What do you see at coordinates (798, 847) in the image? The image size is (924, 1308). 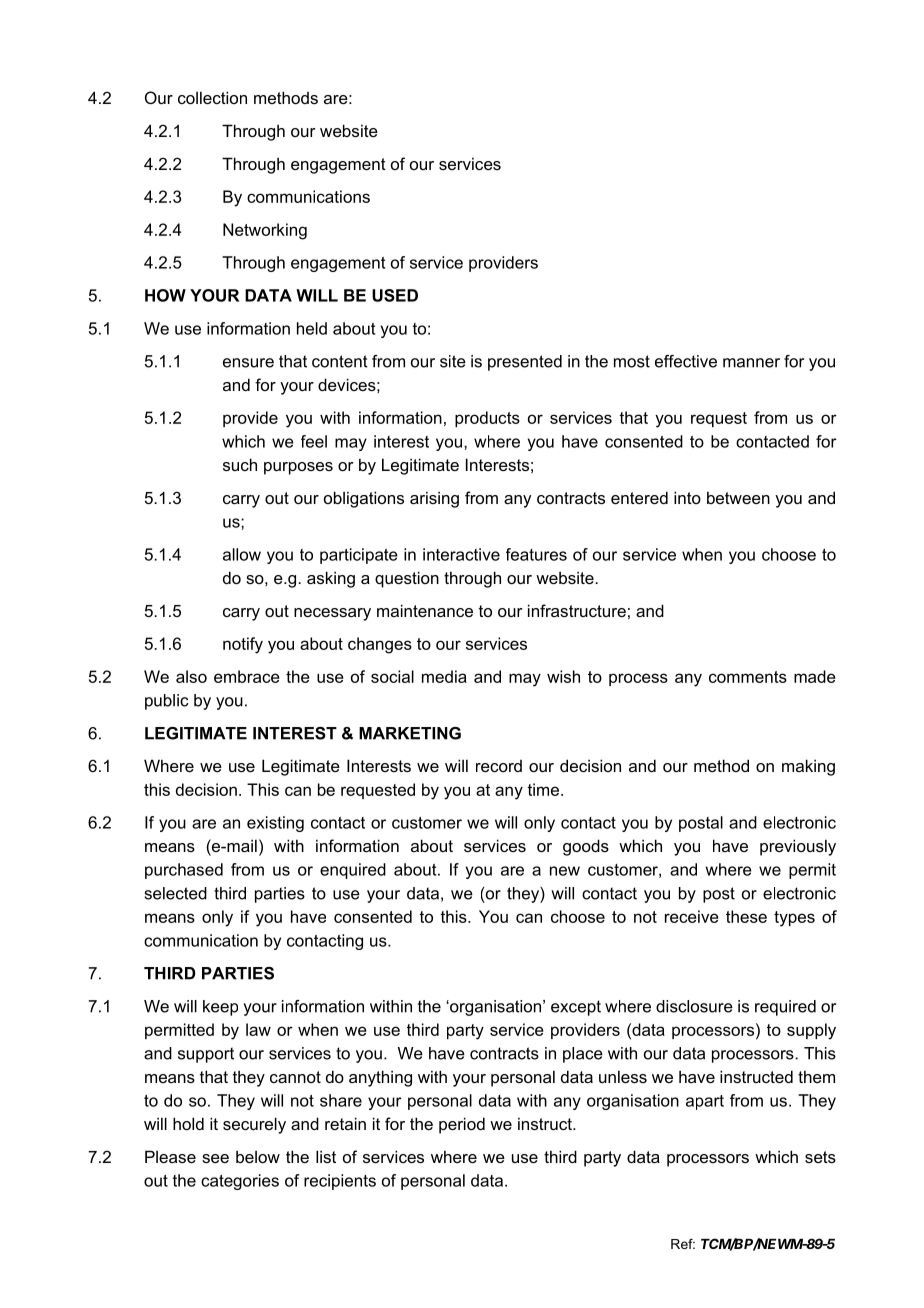 I see `previously` at bounding box center [798, 847].
